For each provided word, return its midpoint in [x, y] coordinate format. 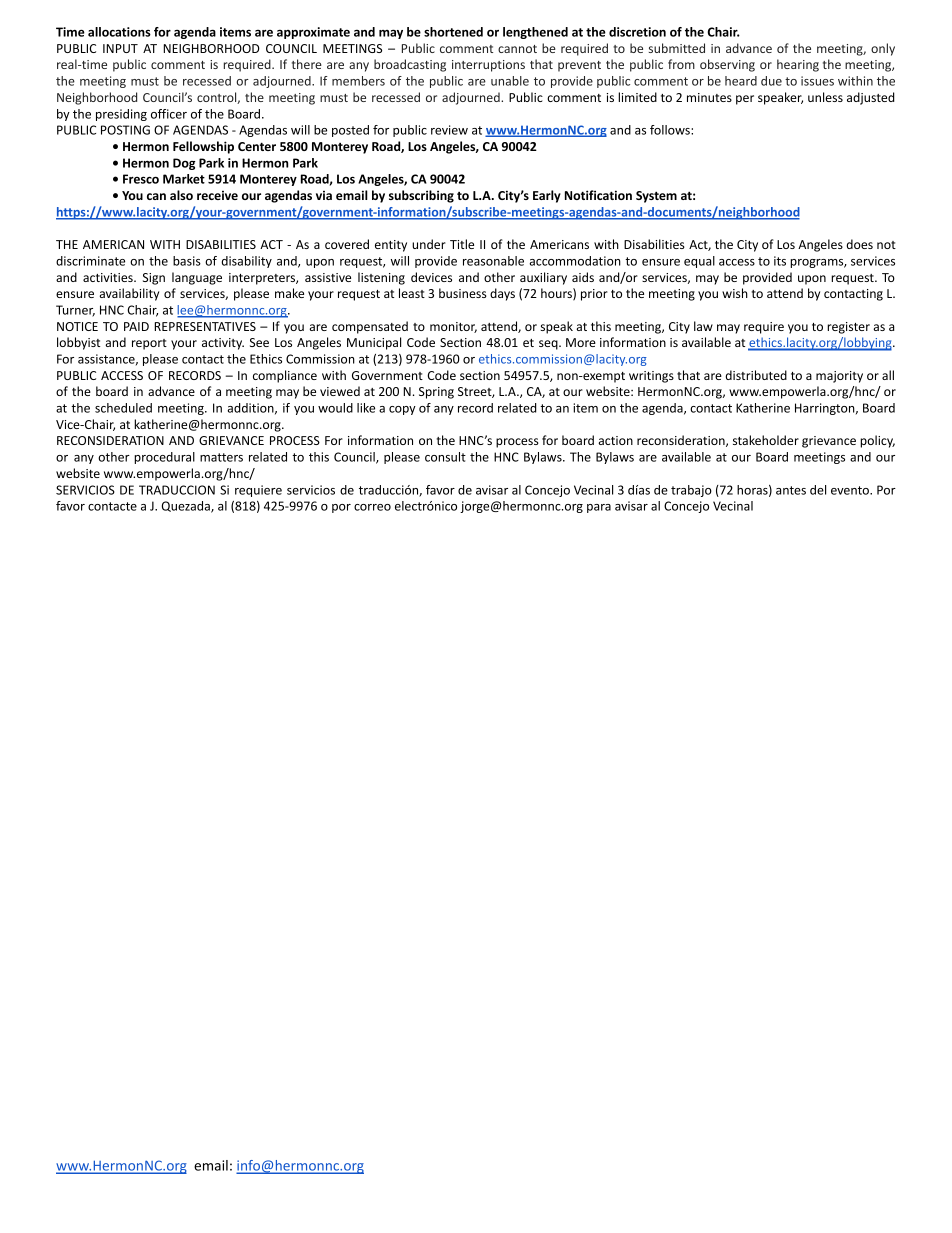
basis [187, 261]
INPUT [120, 48]
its [780, 261]
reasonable [493, 261]
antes [791, 490]
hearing [798, 65]
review [449, 130]
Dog [184, 164]
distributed [756, 375]
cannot [517, 49]
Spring [436, 393]
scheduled [123, 408]
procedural [164, 458]
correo [372, 507]
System [656, 197]
